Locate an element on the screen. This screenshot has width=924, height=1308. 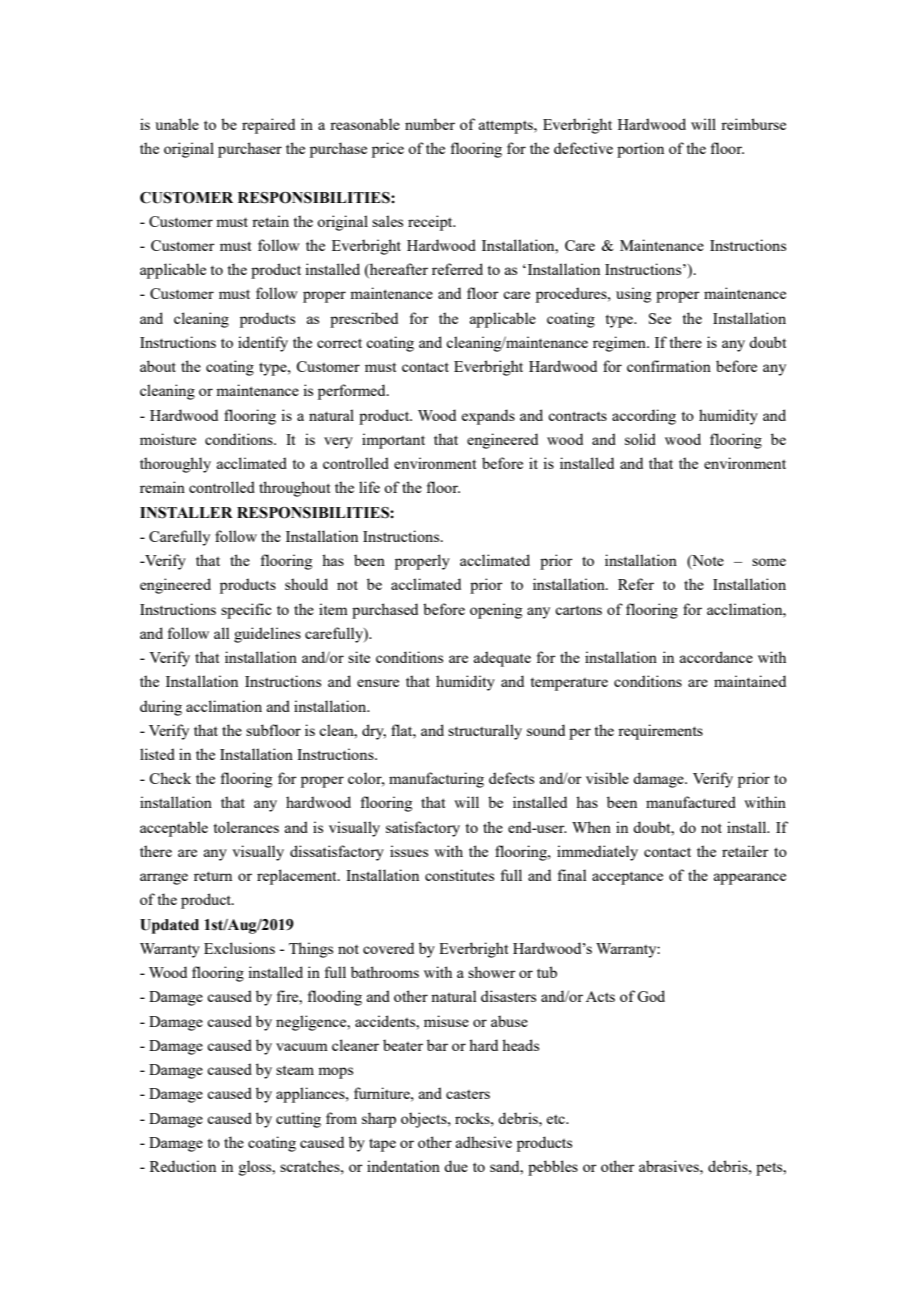
repaired is located at coordinates (268, 126).
